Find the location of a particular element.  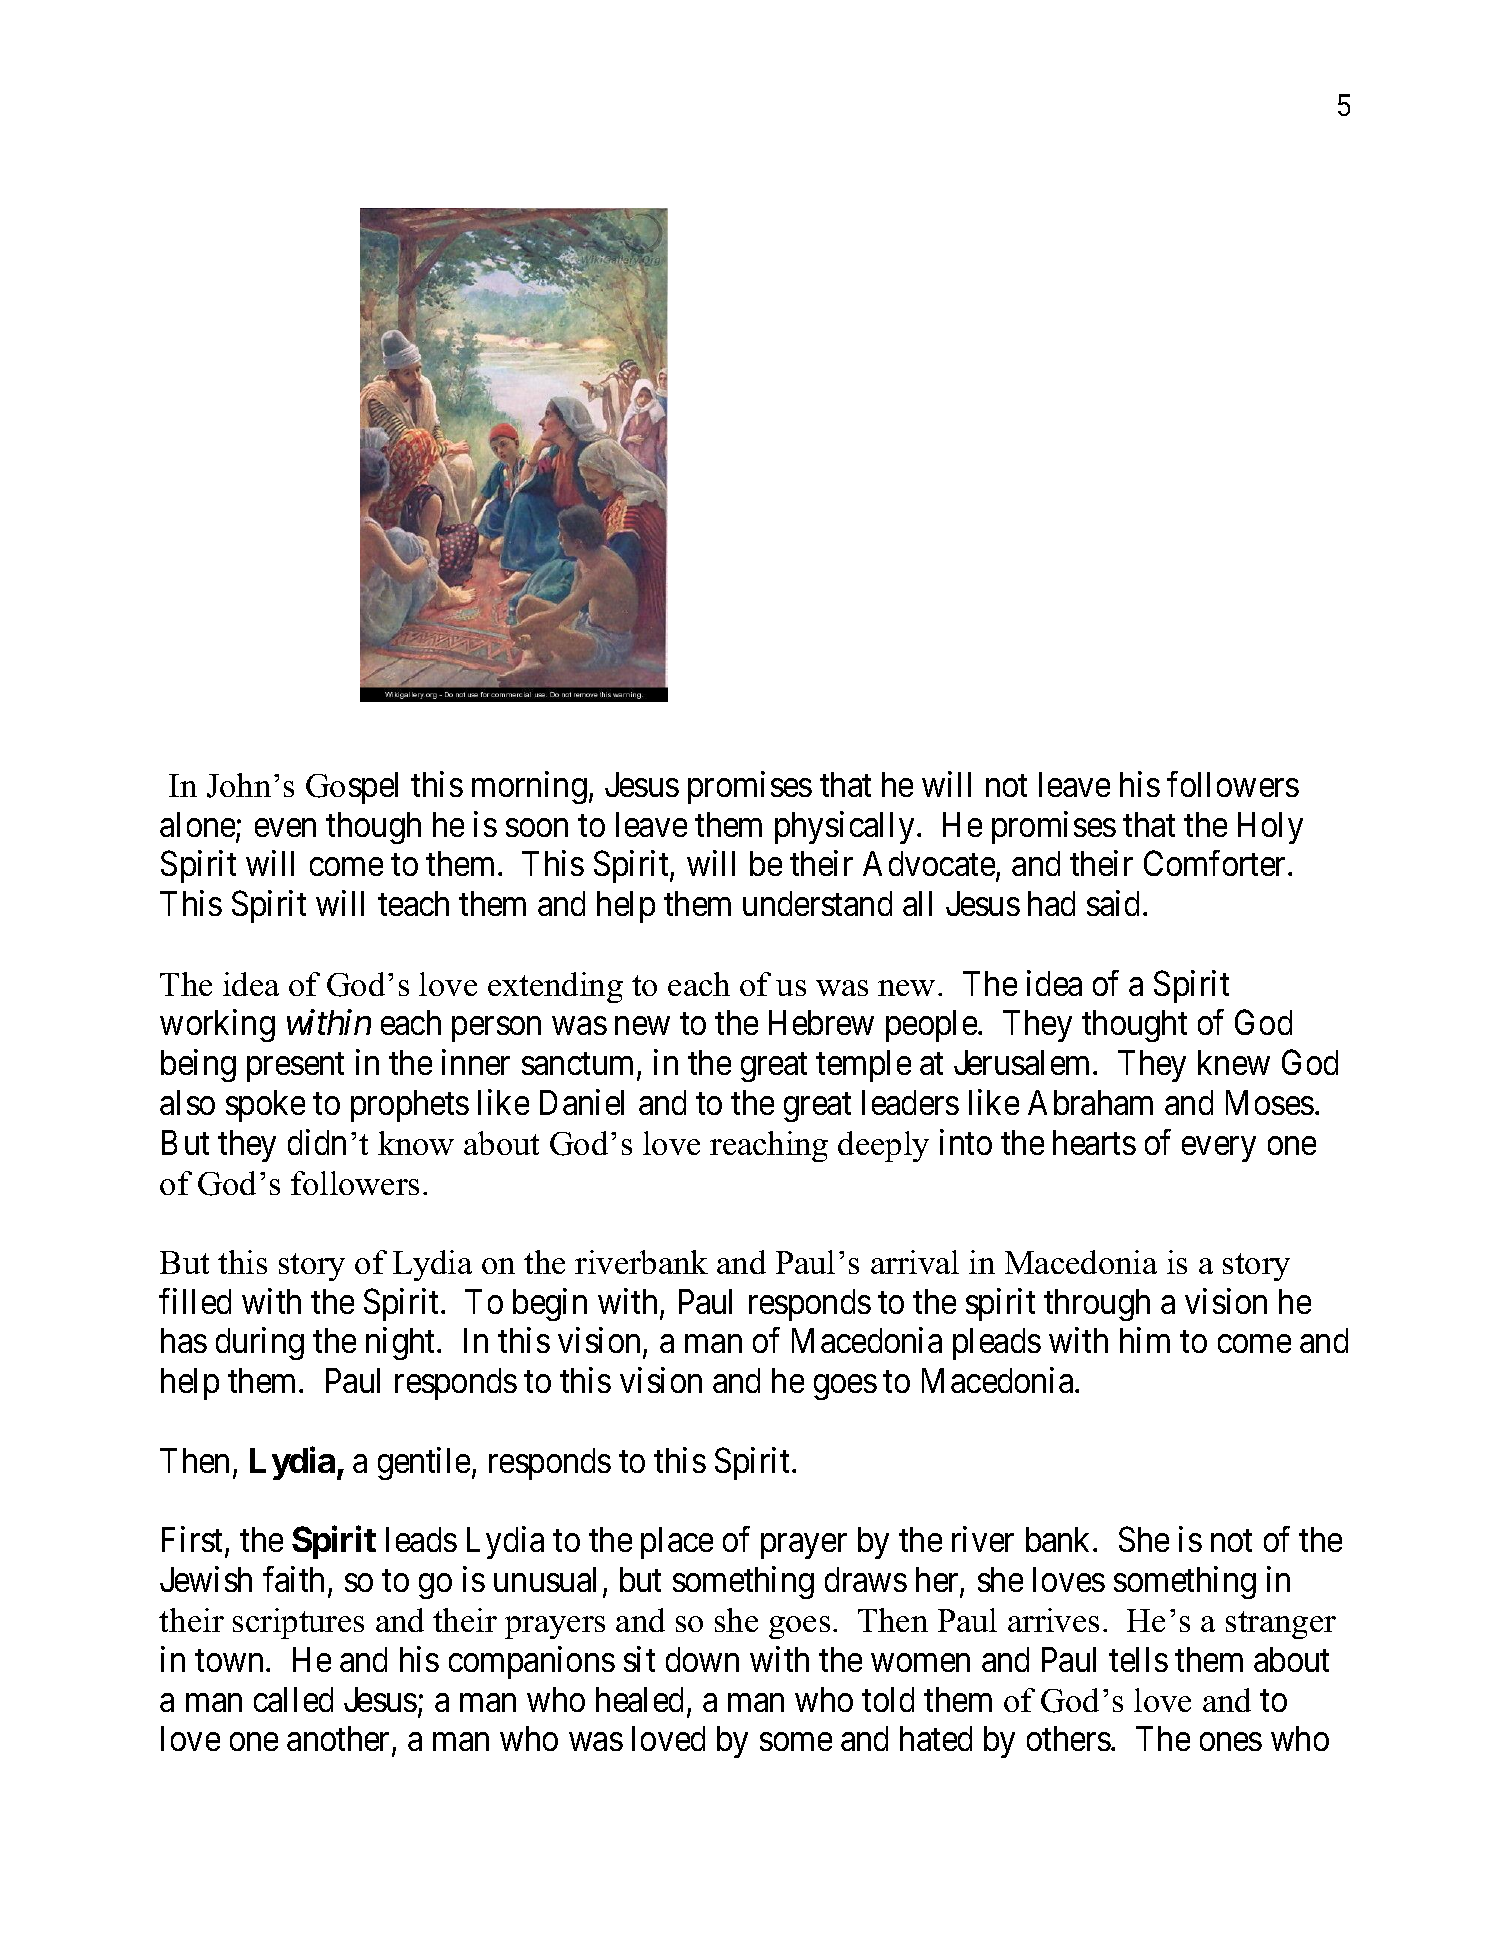

through is located at coordinates (1097, 1305).
